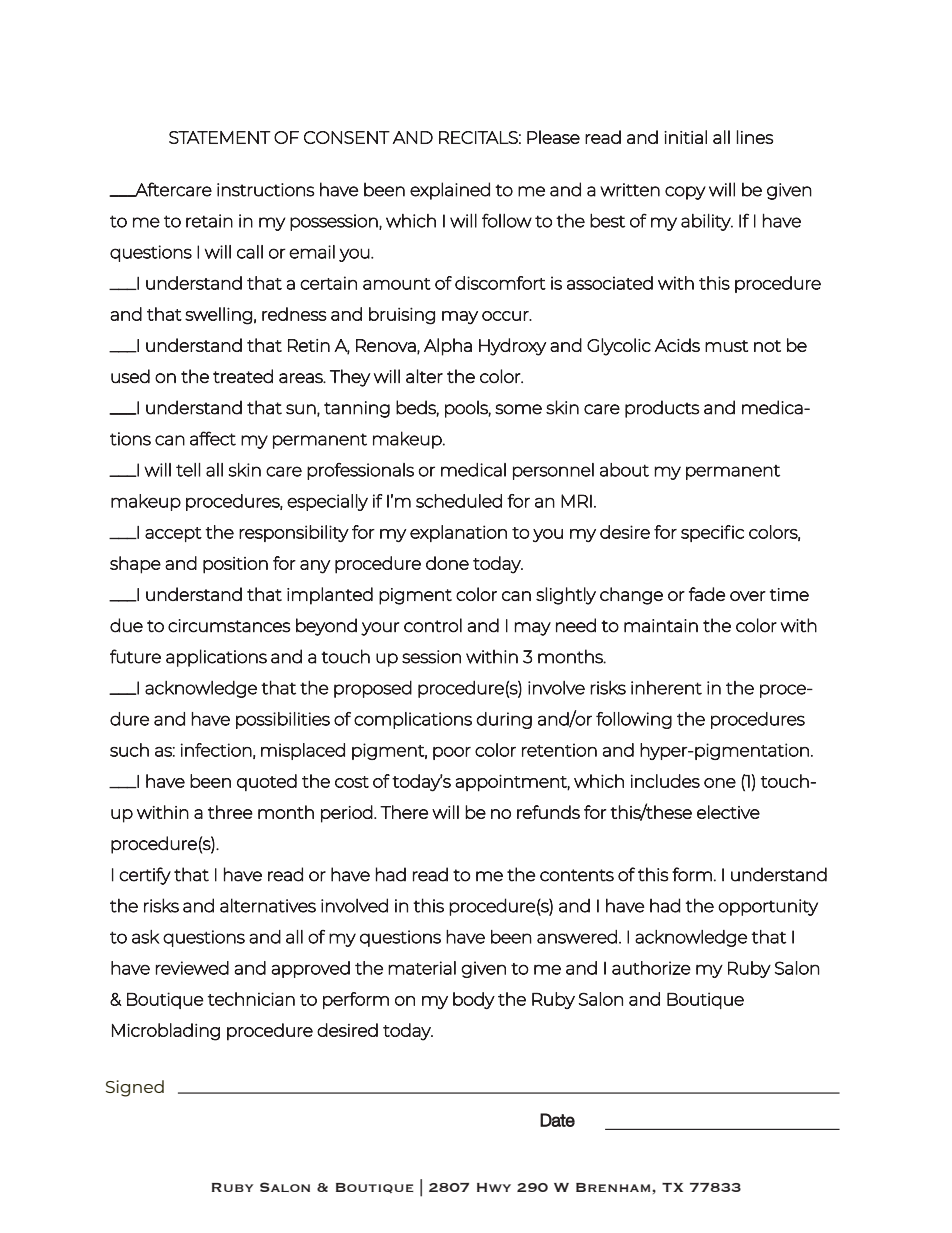 This screenshot has height=1233, width=952. I want to click on explained, so click(450, 191).
